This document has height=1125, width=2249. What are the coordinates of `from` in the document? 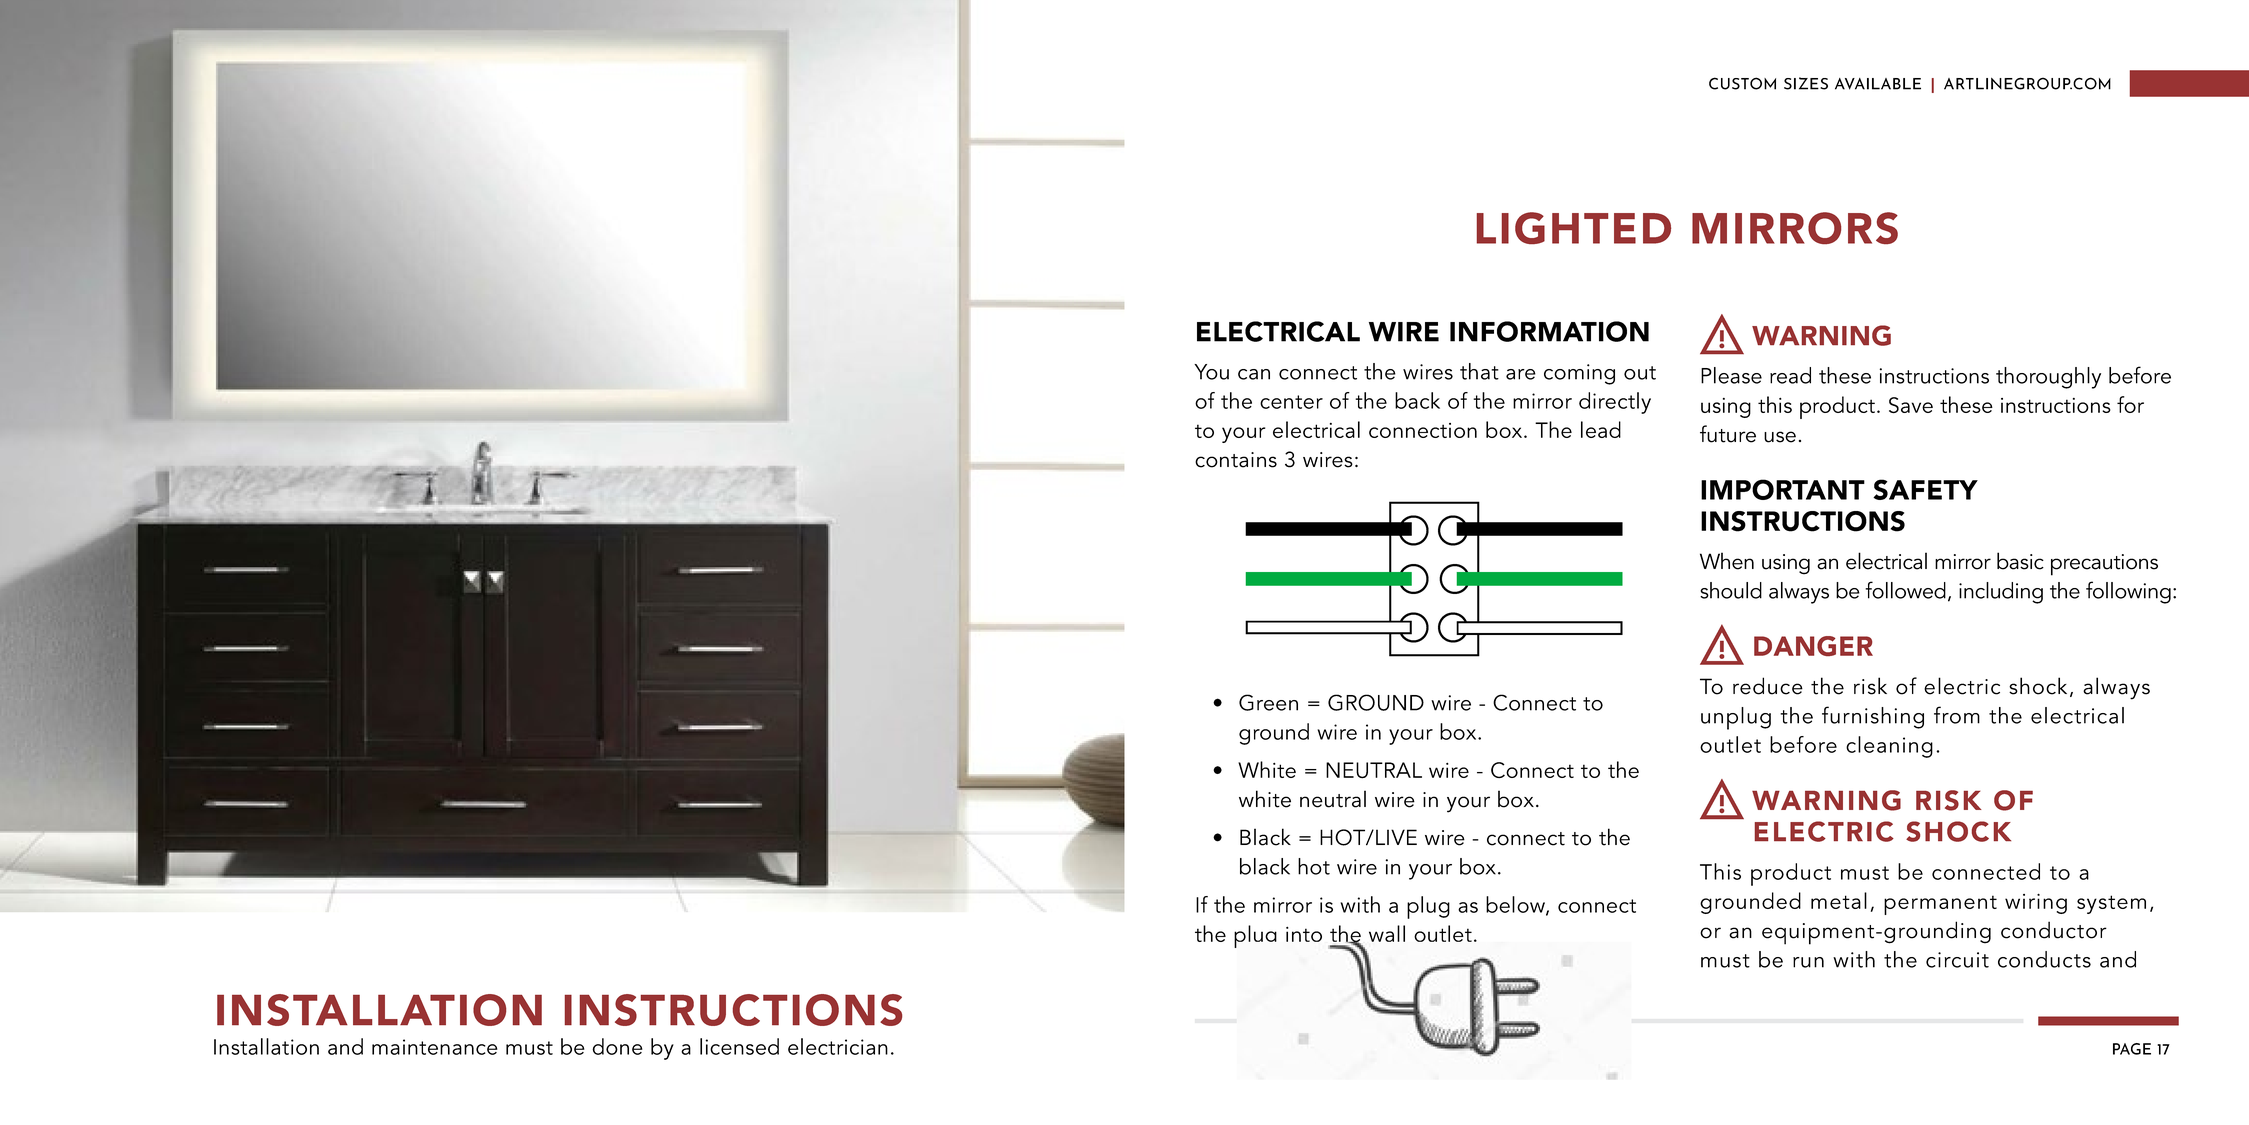 It's located at (1957, 715).
